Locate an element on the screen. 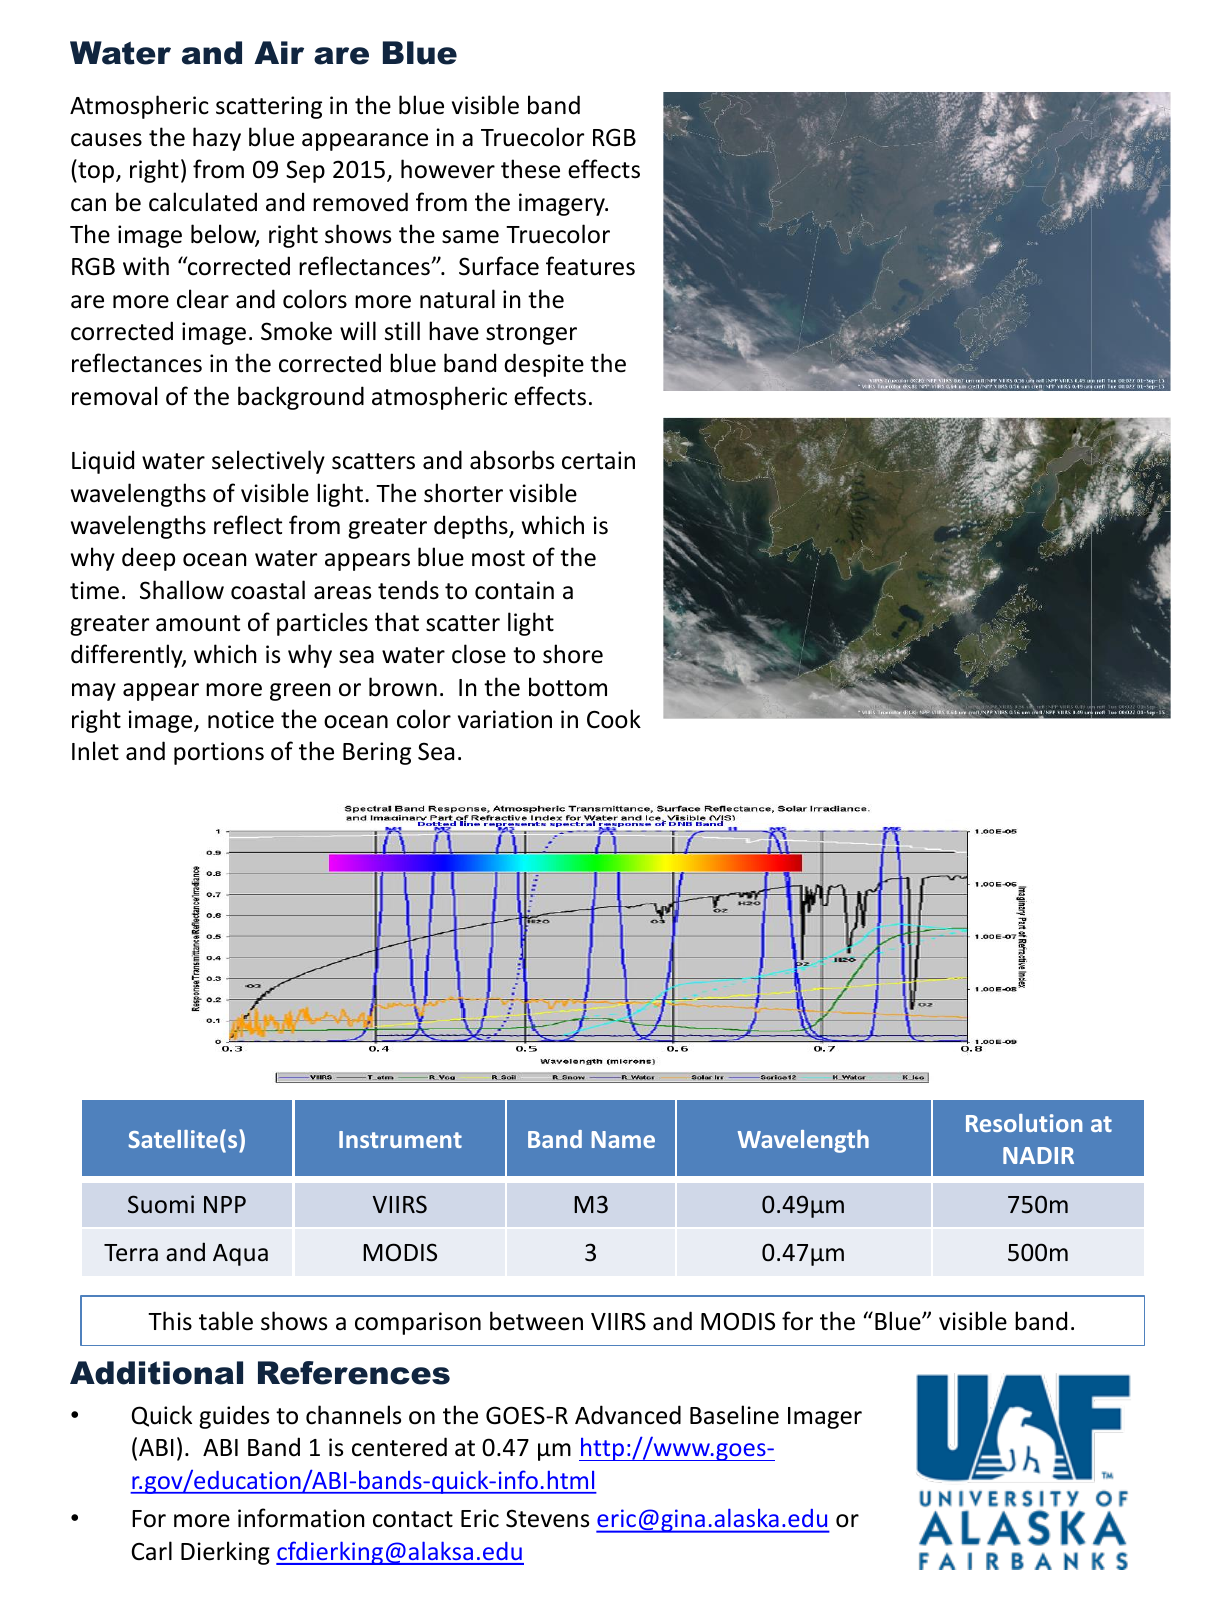  hazy is located at coordinates (217, 139).
